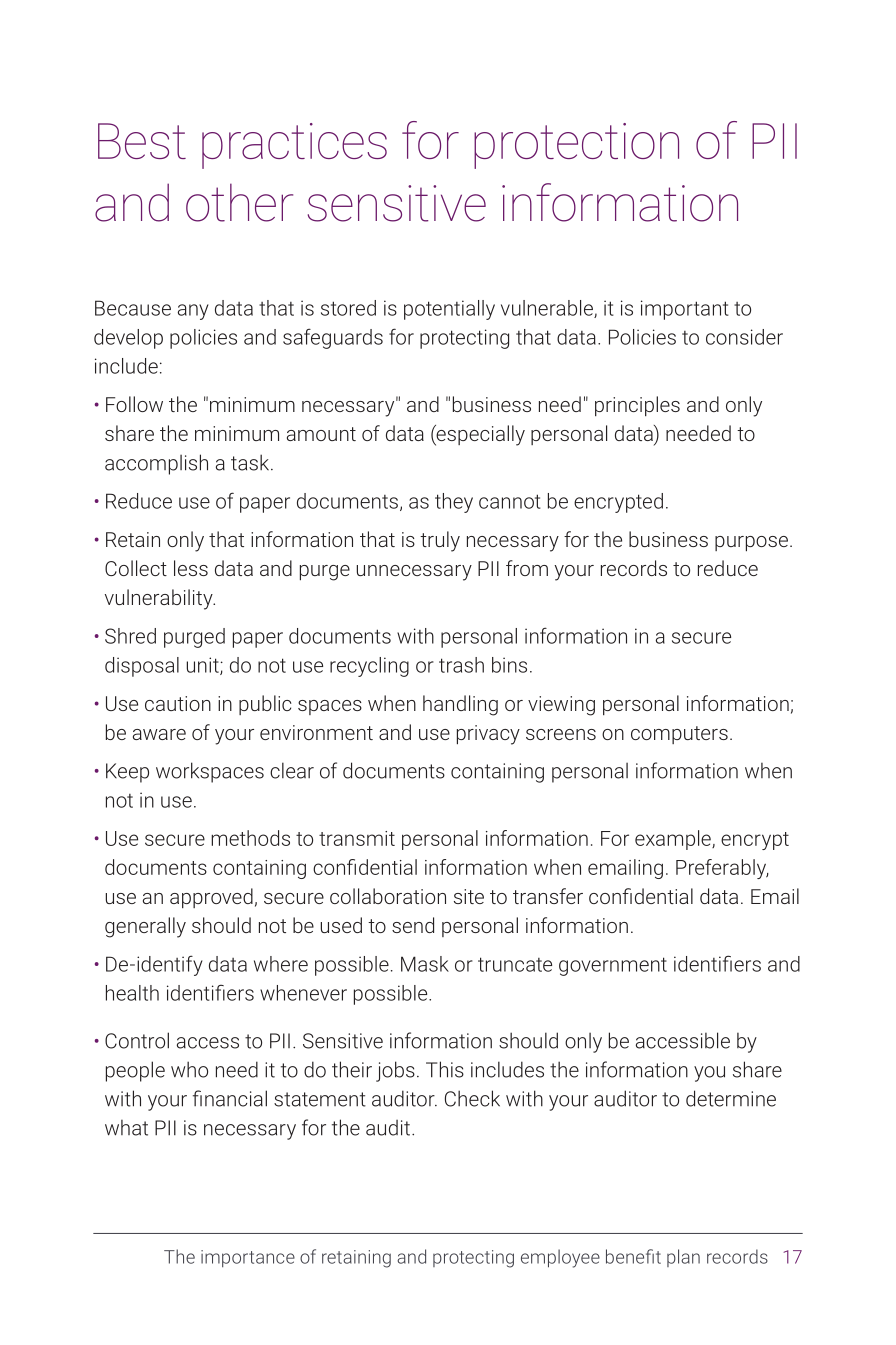 This screenshot has height=1345, width=896. I want to click on government, so click(613, 966).
